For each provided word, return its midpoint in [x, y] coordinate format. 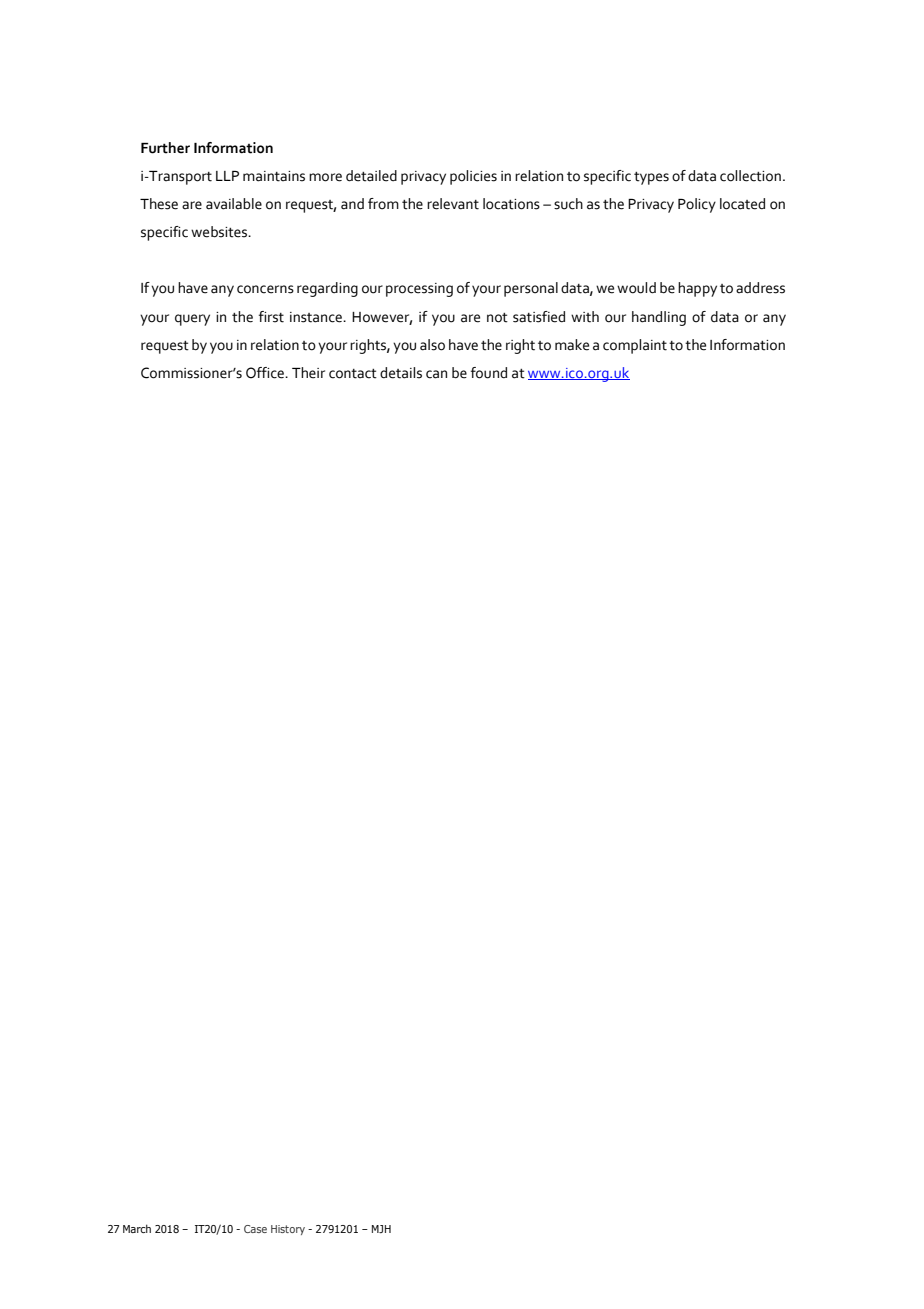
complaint [635, 346]
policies [473, 177]
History [288, 1230]
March [137, 1228]
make [572, 345]
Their [308, 373]
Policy [697, 205]
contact [353, 374]
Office [266, 373]
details [401, 373]
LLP [227, 176]
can [436, 374]
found [489, 373]
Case [255, 1229]
